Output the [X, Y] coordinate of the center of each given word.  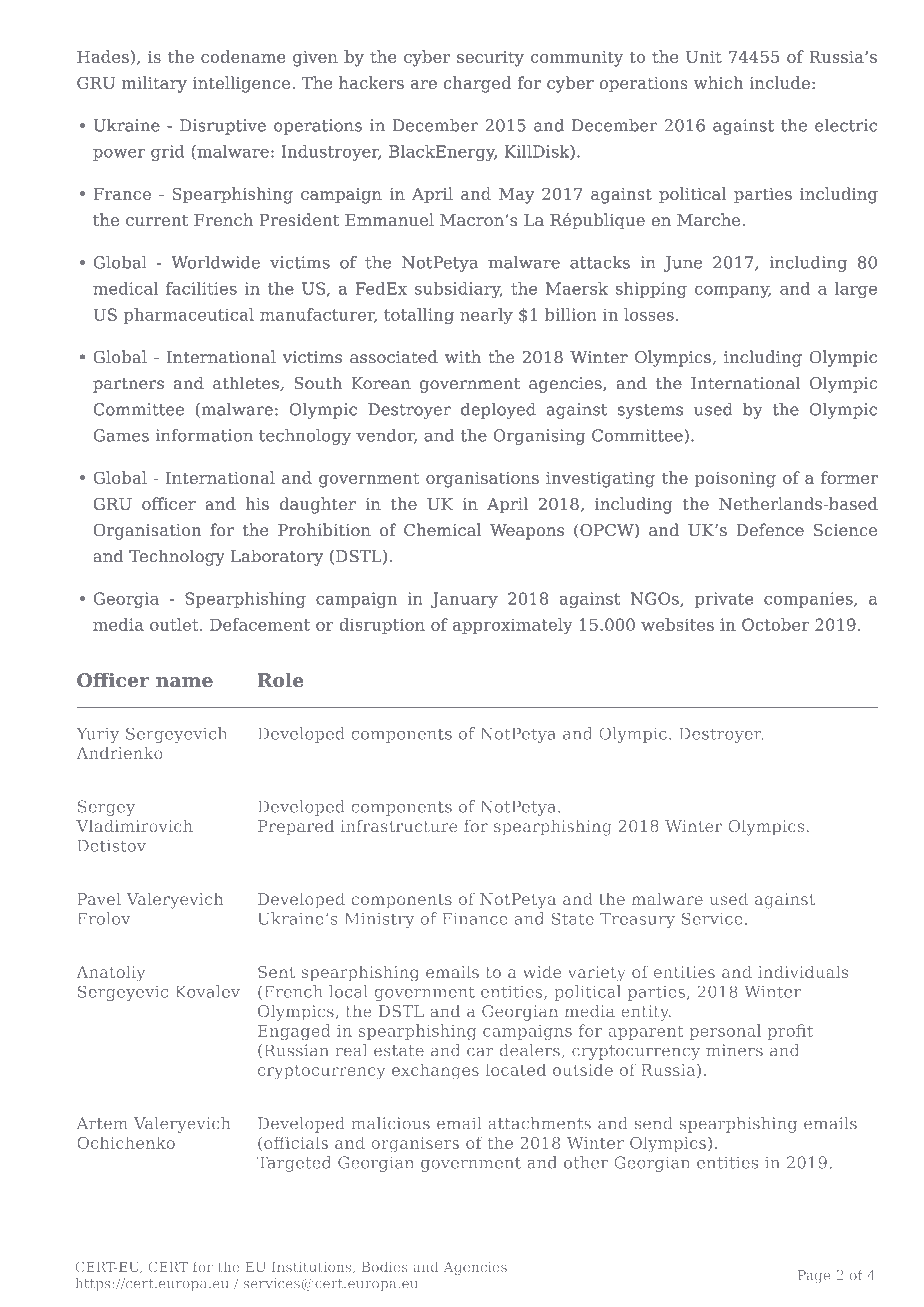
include [780, 82]
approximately [512, 626]
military [154, 84]
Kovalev [208, 991]
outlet [175, 624]
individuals [803, 971]
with [463, 357]
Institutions [313, 1268]
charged [477, 84]
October [775, 624]
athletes [247, 383]
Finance [475, 918]
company [733, 291]
